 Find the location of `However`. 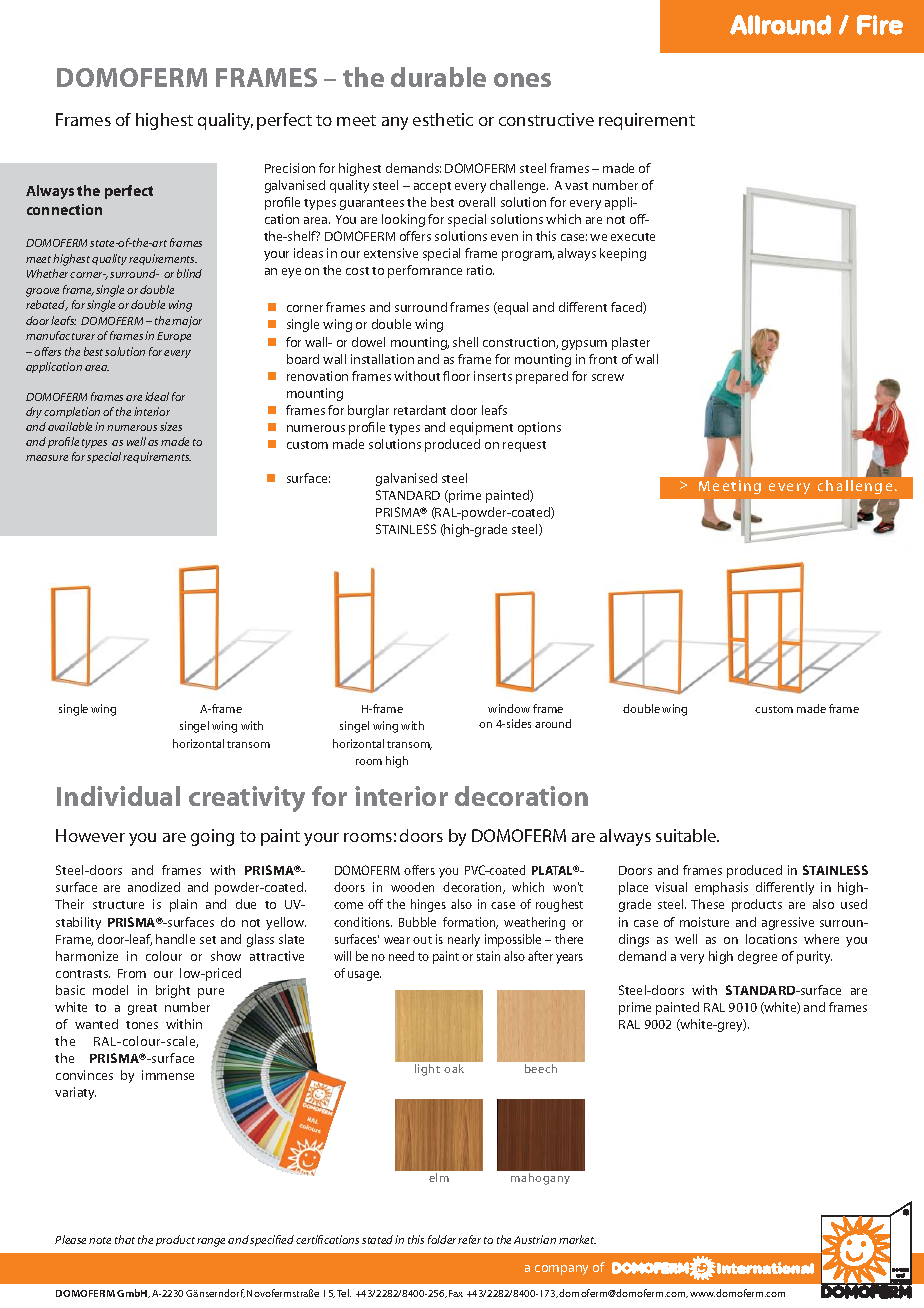

However is located at coordinates (90, 835).
